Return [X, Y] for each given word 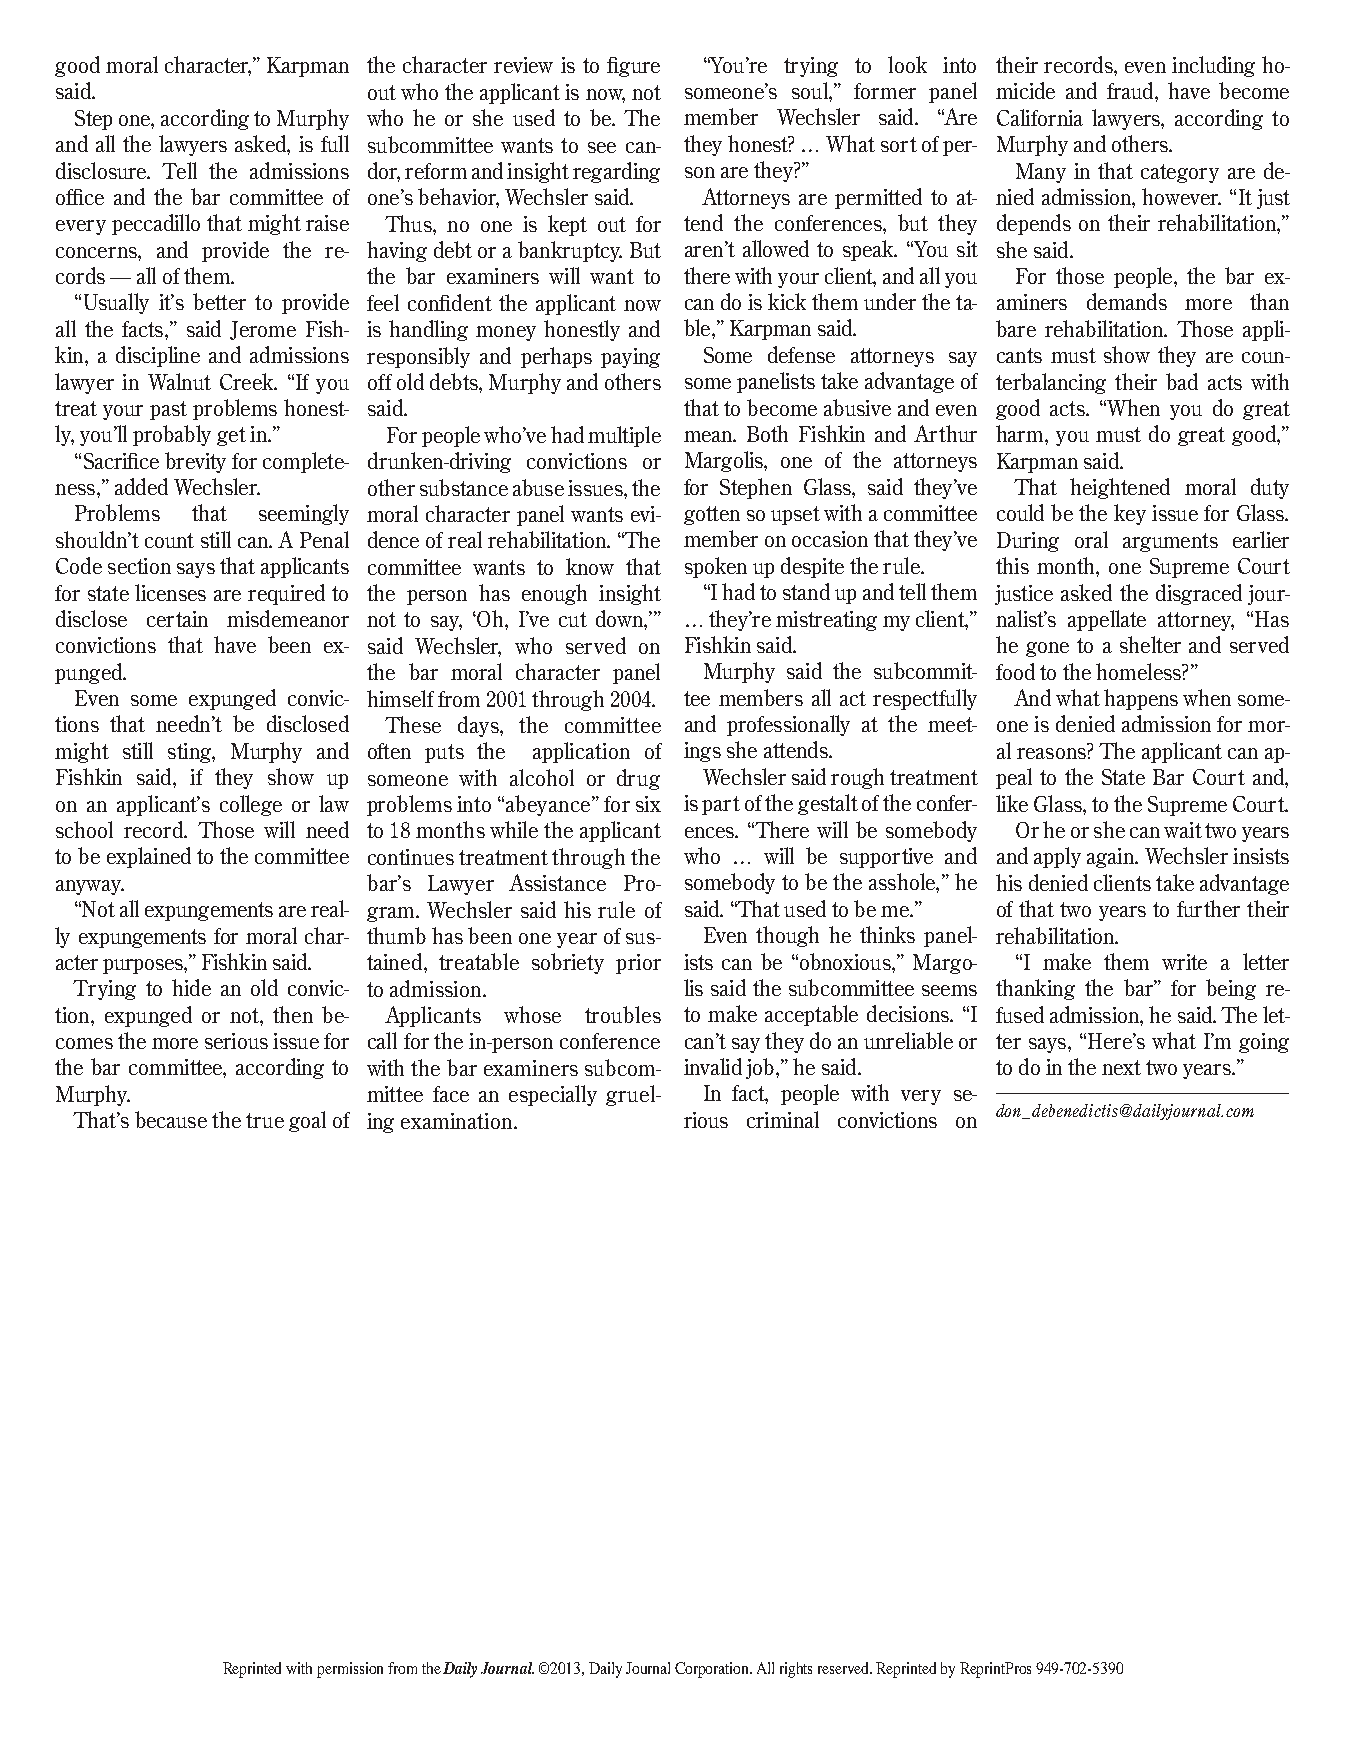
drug [638, 779]
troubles [623, 1014]
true [265, 1120]
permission [350, 1670]
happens [1141, 699]
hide [191, 987]
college [251, 805]
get [231, 436]
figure [633, 67]
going [1264, 1043]
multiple [624, 436]
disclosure [102, 170]
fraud [1131, 90]
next [1121, 1067]
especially [553, 1095]
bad [1182, 381]
